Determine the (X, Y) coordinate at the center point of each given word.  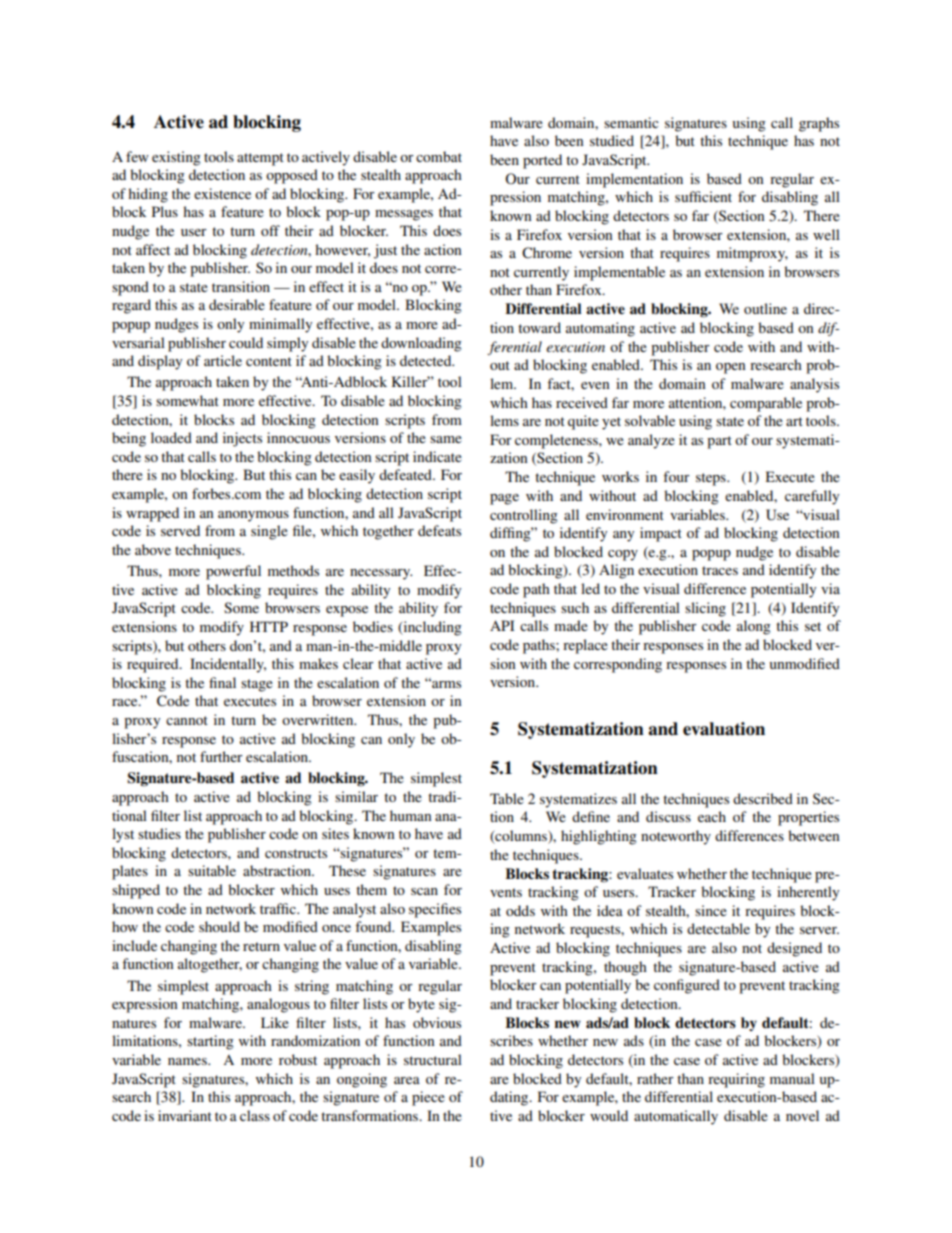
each (712, 816)
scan (424, 891)
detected (427, 360)
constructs (296, 853)
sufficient (703, 196)
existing (176, 158)
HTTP (269, 626)
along (754, 627)
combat (439, 156)
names (188, 1061)
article (223, 360)
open (731, 368)
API (502, 625)
